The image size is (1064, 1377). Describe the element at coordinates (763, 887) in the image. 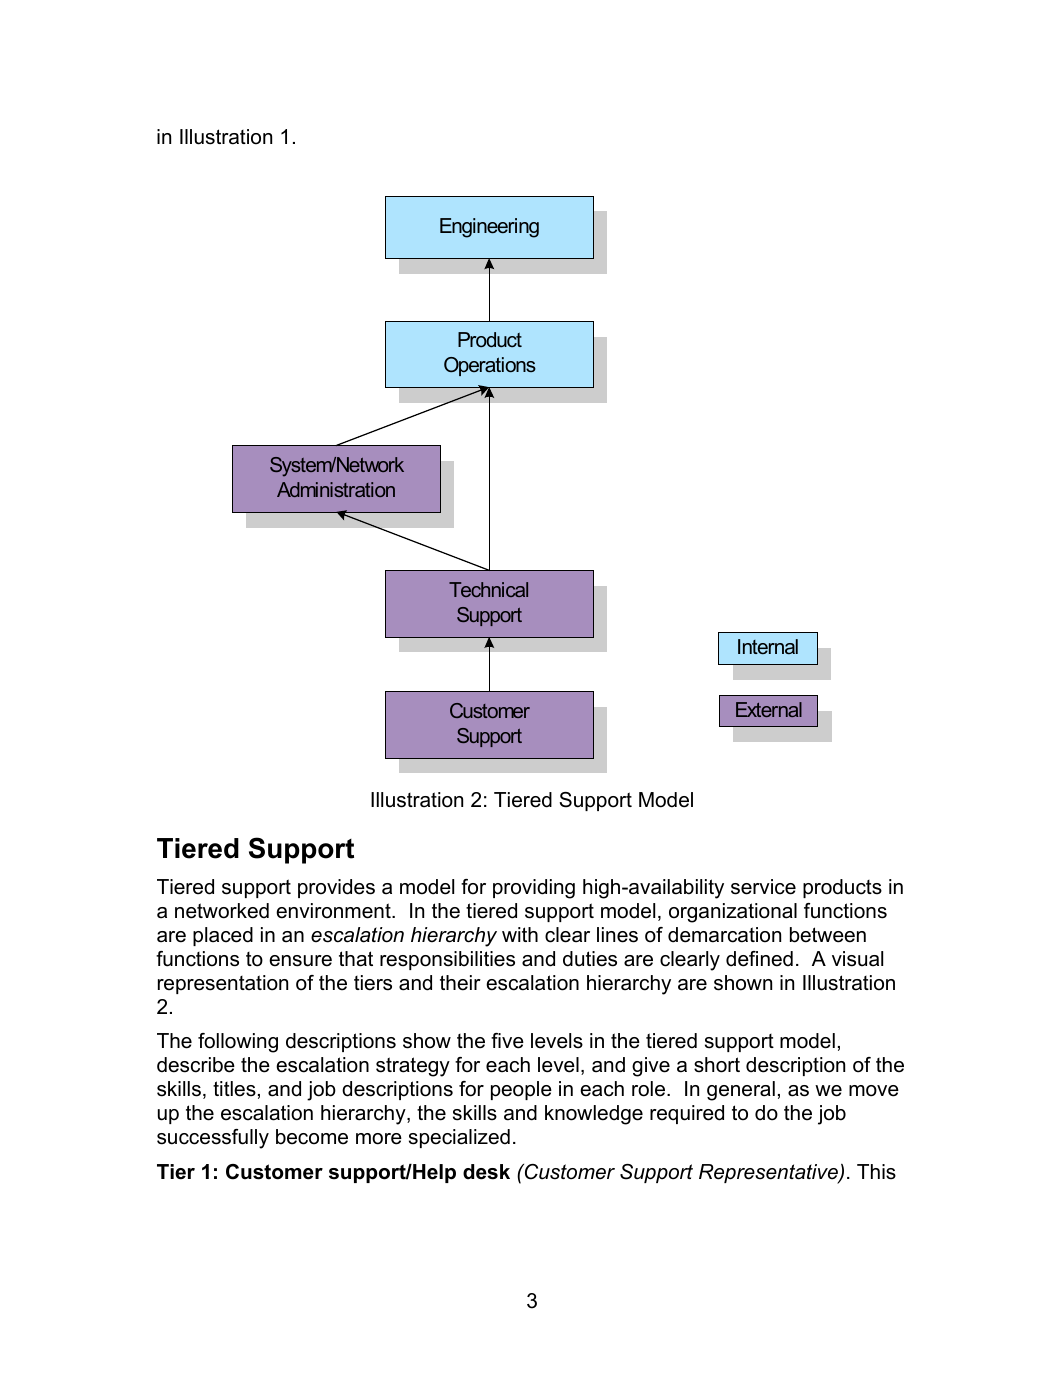

I see `service` at that location.
